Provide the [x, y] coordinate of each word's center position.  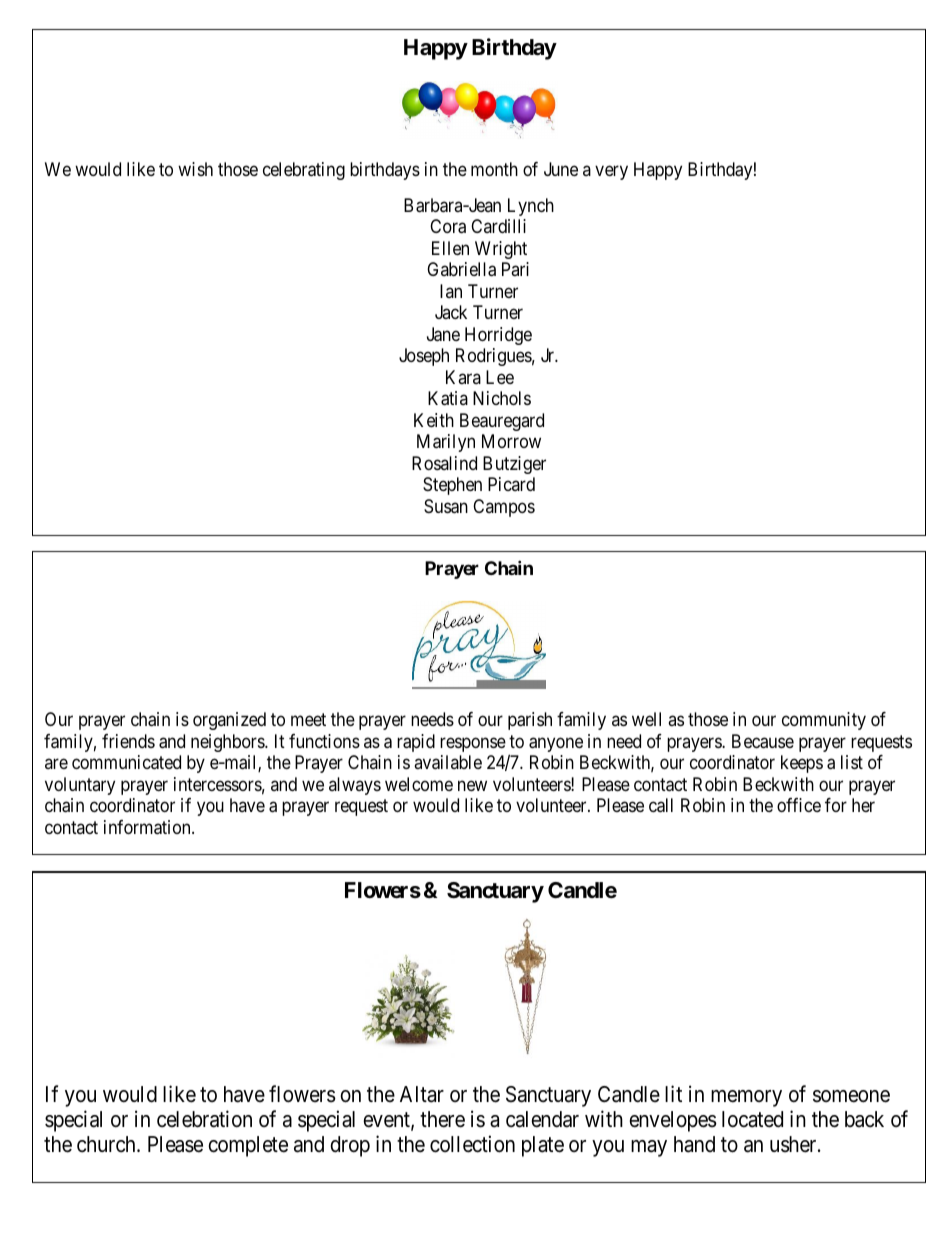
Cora [448, 226]
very [611, 173]
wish [195, 169]
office [799, 805]
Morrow [511, 441]
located [752, 1119]
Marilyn [446, 443]
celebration [204, 1119]
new [472, 785]
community [824, 721]
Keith [434, 420]
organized [229, 721]
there [442, 1119]
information [148, 827]
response [473, 744]
